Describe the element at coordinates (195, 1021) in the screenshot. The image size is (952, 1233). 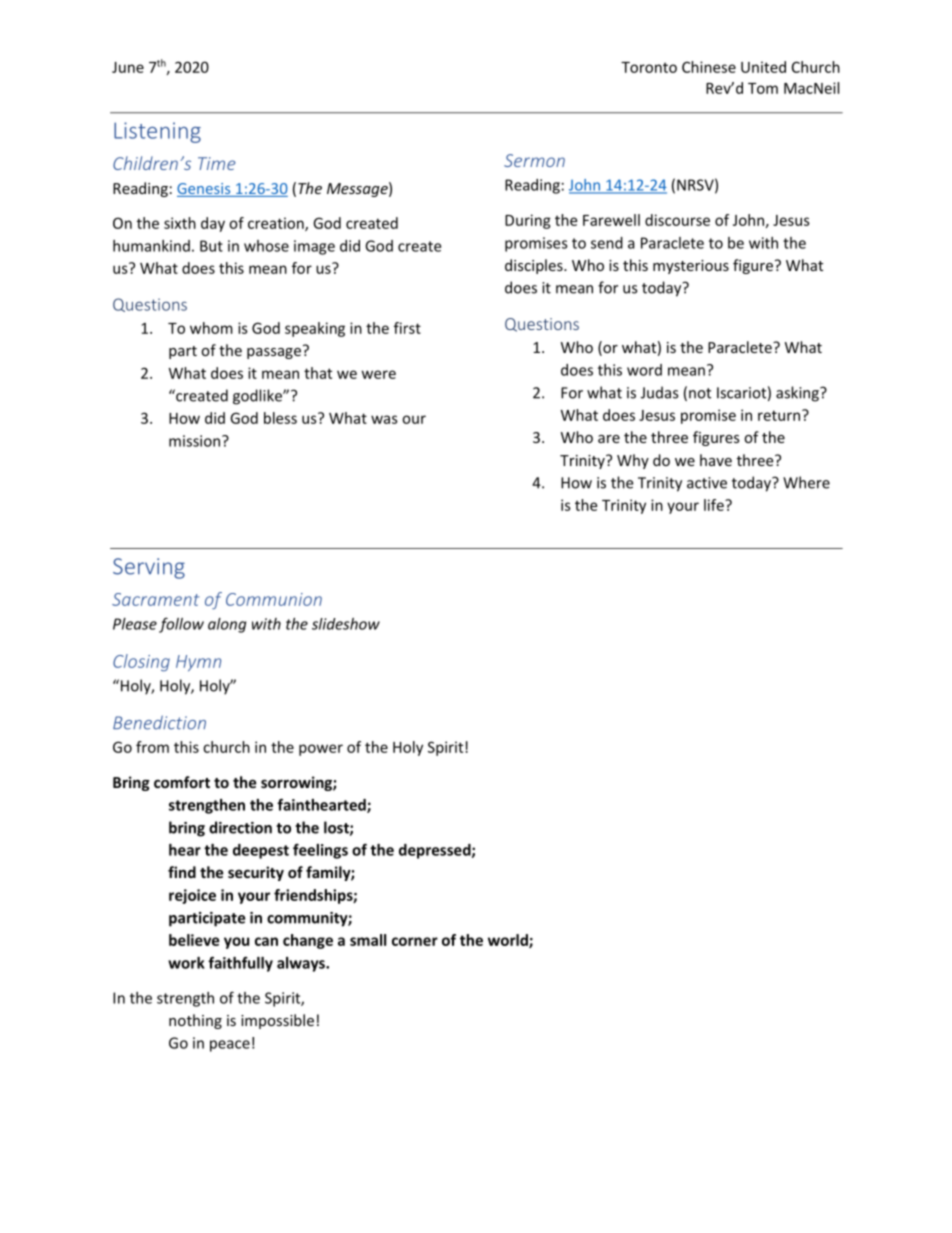
I see `nothing` at that location.
